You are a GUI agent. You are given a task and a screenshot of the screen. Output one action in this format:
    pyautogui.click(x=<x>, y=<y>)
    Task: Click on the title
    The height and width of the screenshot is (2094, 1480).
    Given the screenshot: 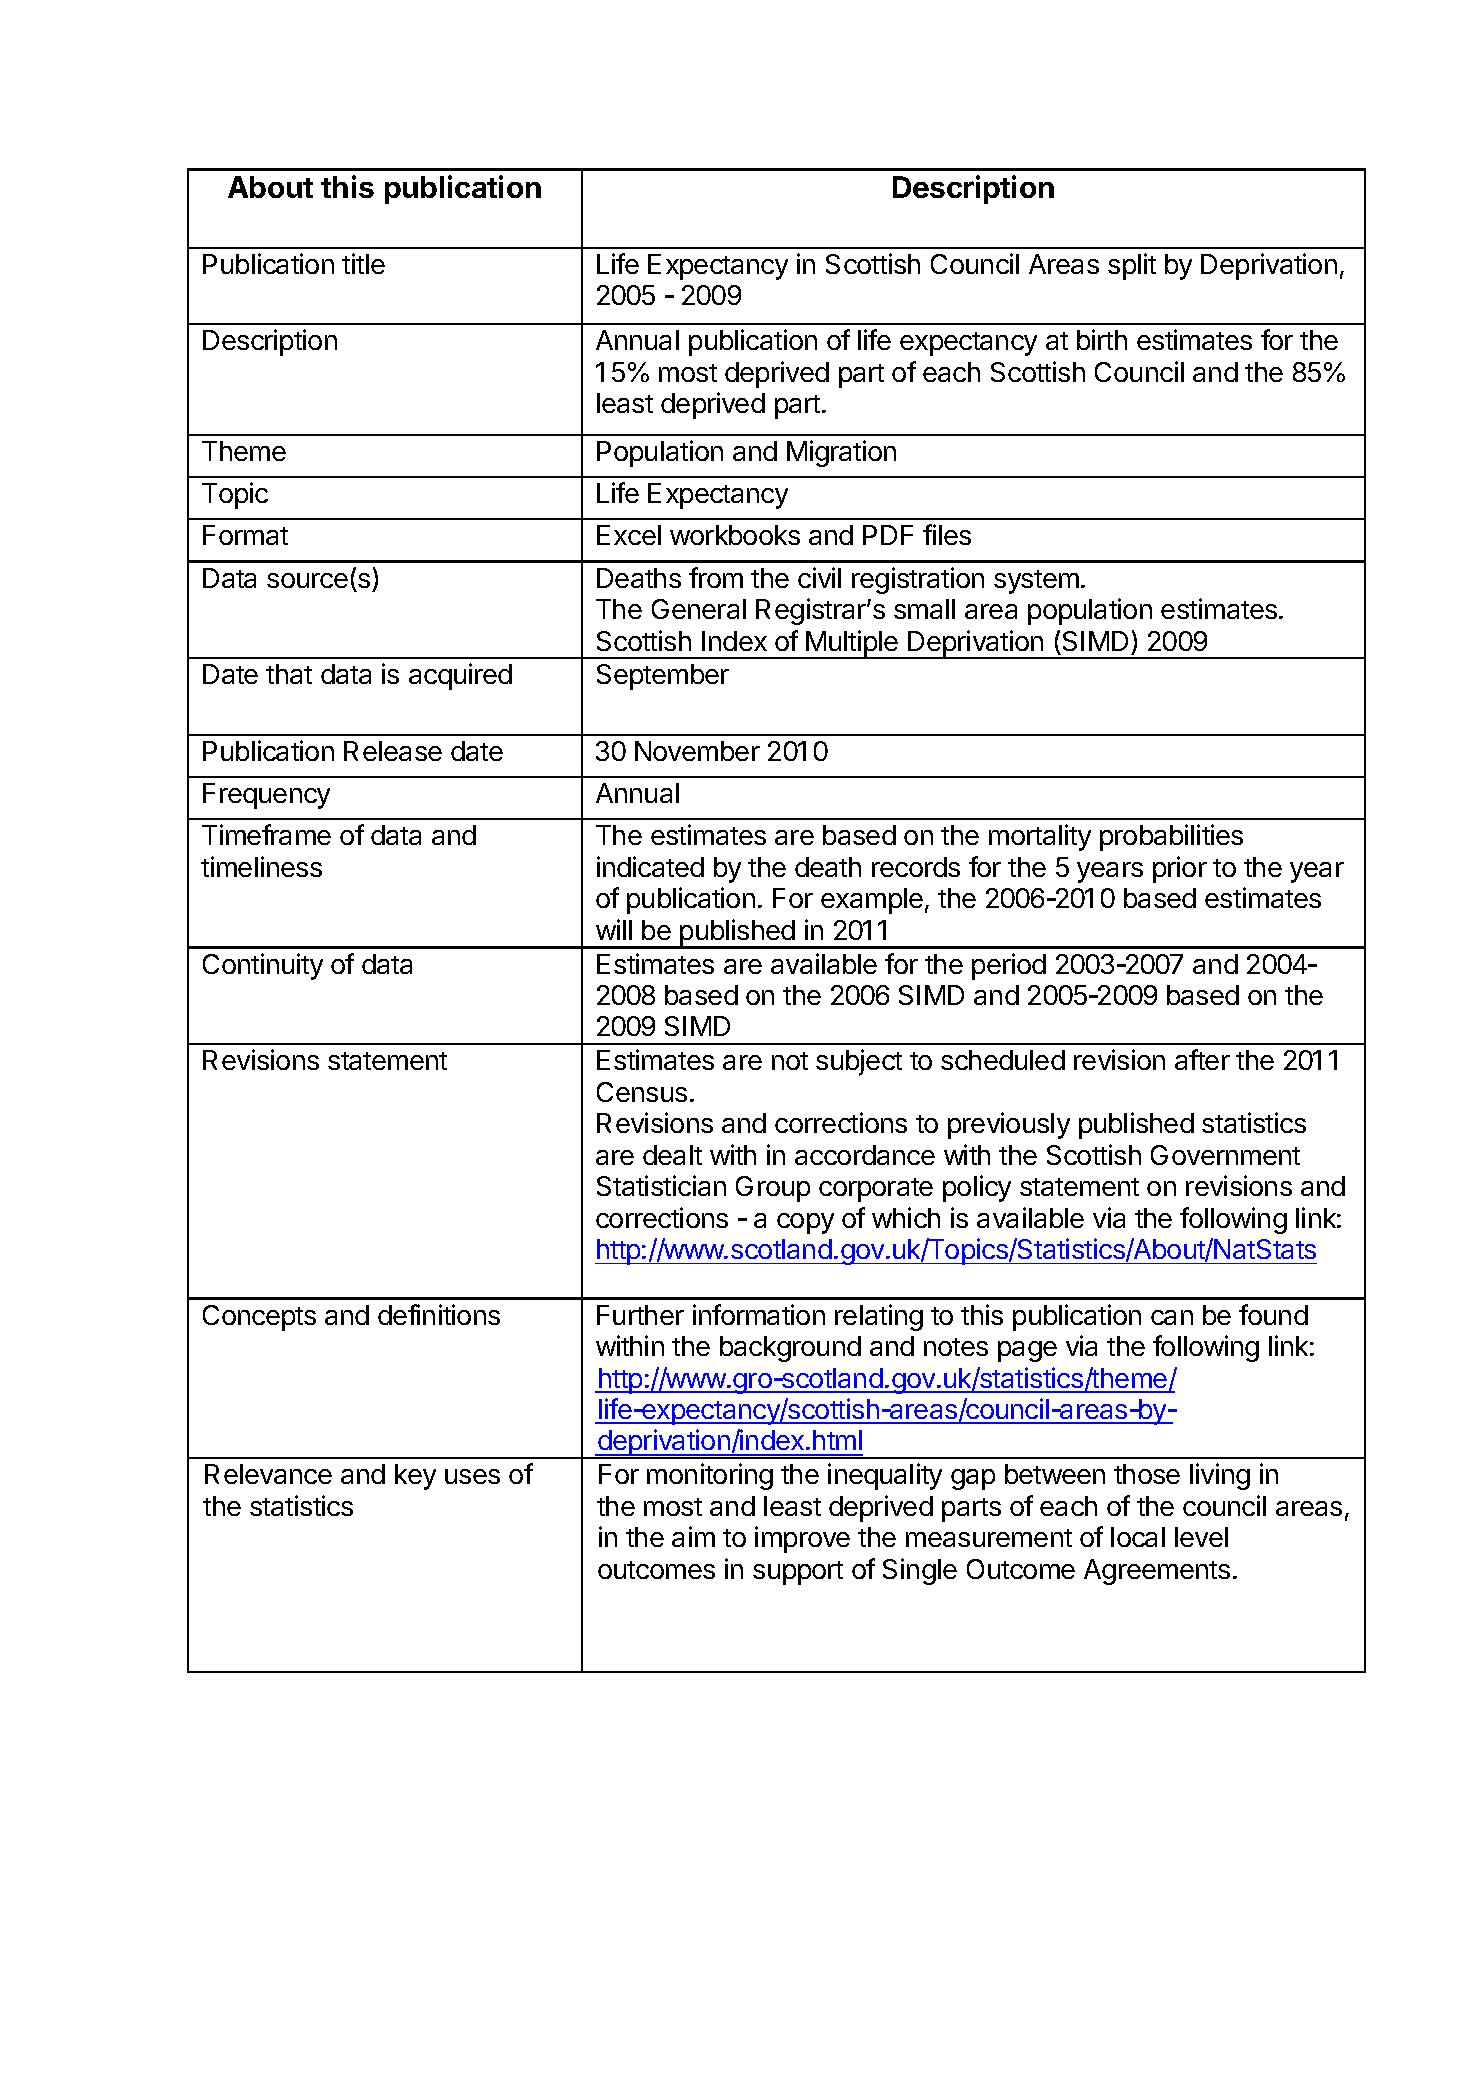 What is the action you would take?
    pyautogui.click(x=363, y=263)
